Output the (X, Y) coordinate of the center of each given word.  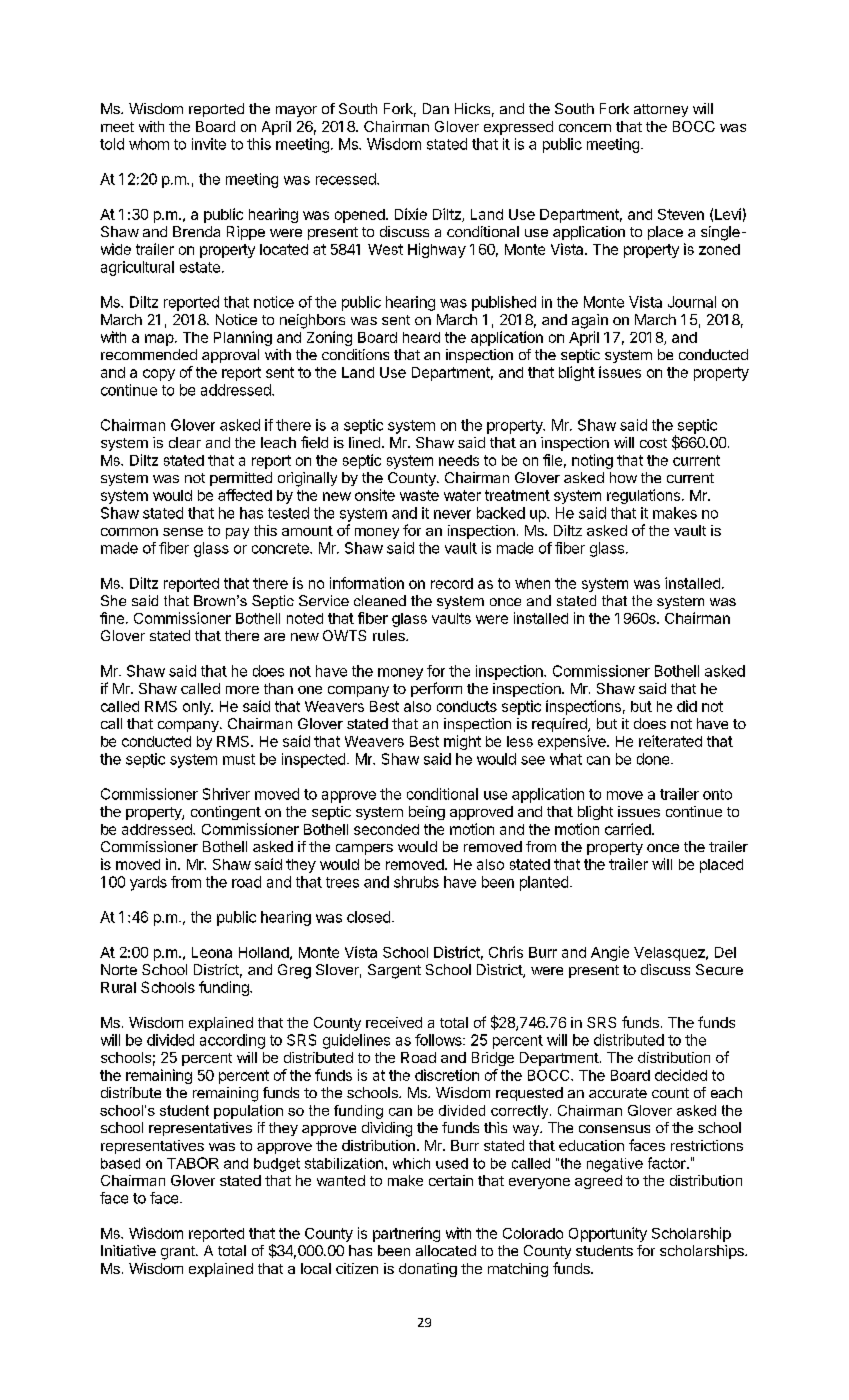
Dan (436, 108)
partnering (406, 1234)
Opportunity (608, 1234)
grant (179, 1253)
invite (209, 144)
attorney (661, 110)
